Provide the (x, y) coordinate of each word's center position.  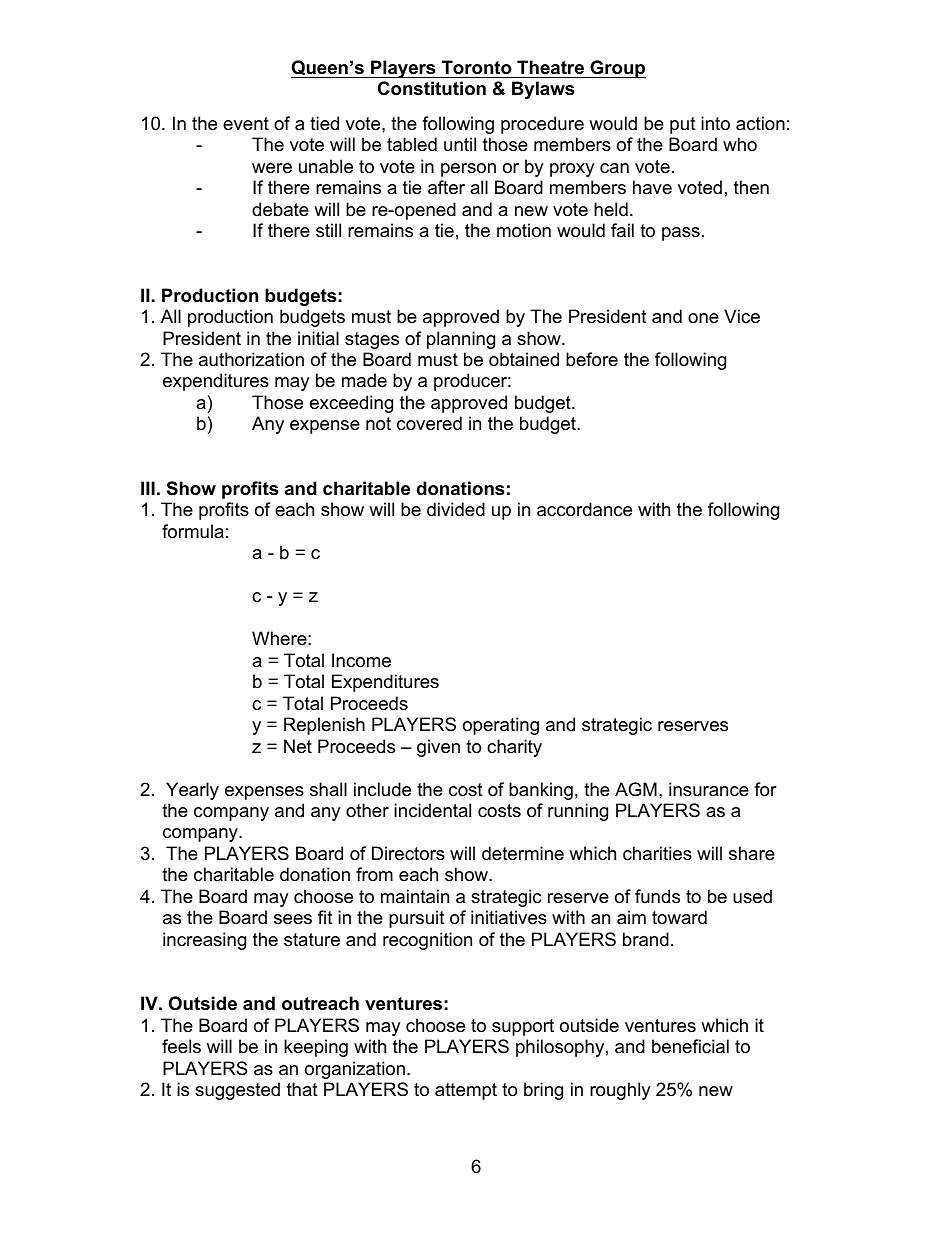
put (683, 125)
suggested (237, 1091)
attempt (466, 1091)
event (246, 123)
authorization (251, 359)
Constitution (432, 88)
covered (429, 423)
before (592, 359)
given (438, 748)
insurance (709, 789)
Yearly (192, 791)
